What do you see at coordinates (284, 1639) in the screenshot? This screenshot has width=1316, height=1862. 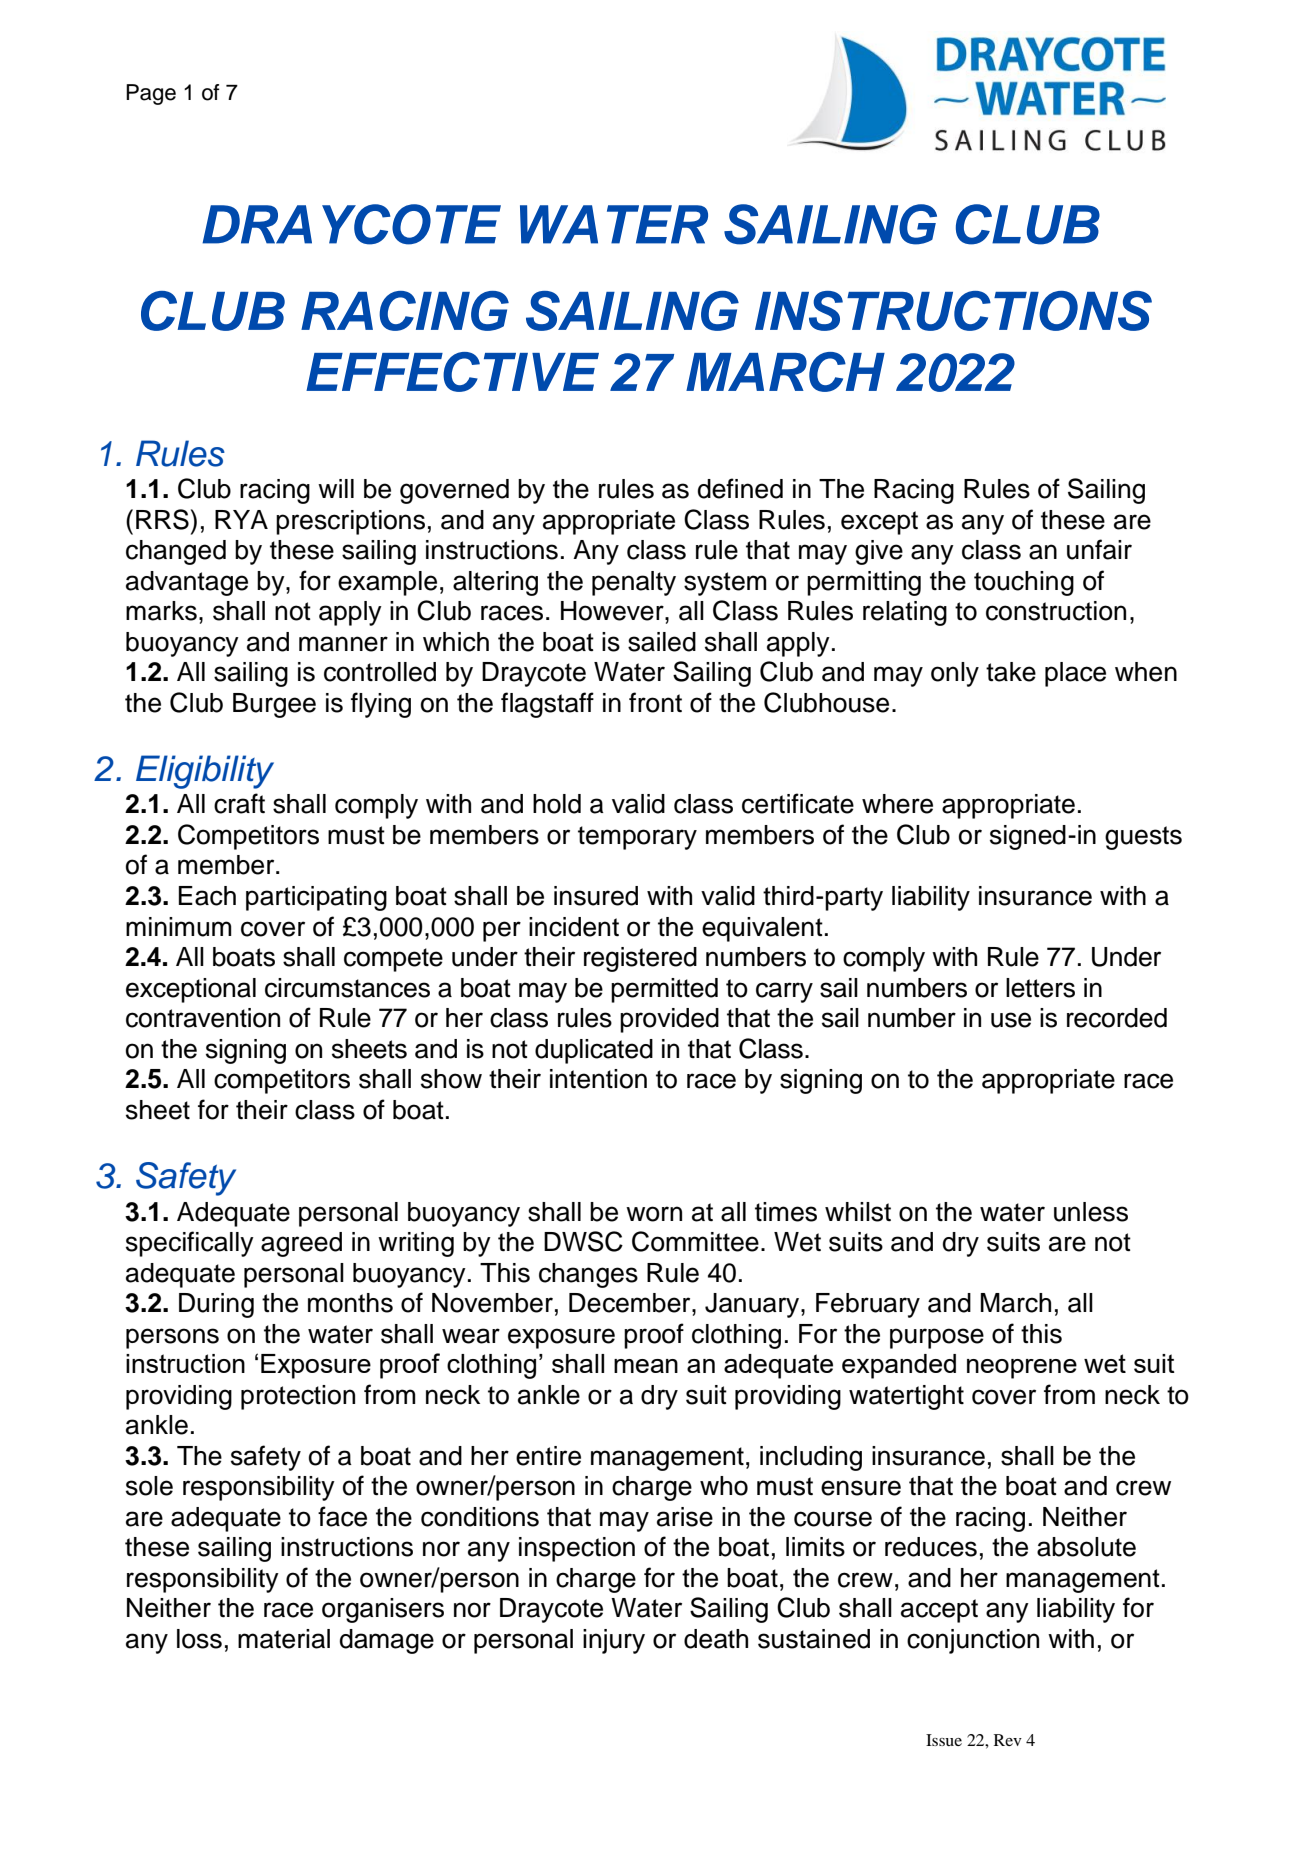 I see `material` at bounding box center [284, 1639].
